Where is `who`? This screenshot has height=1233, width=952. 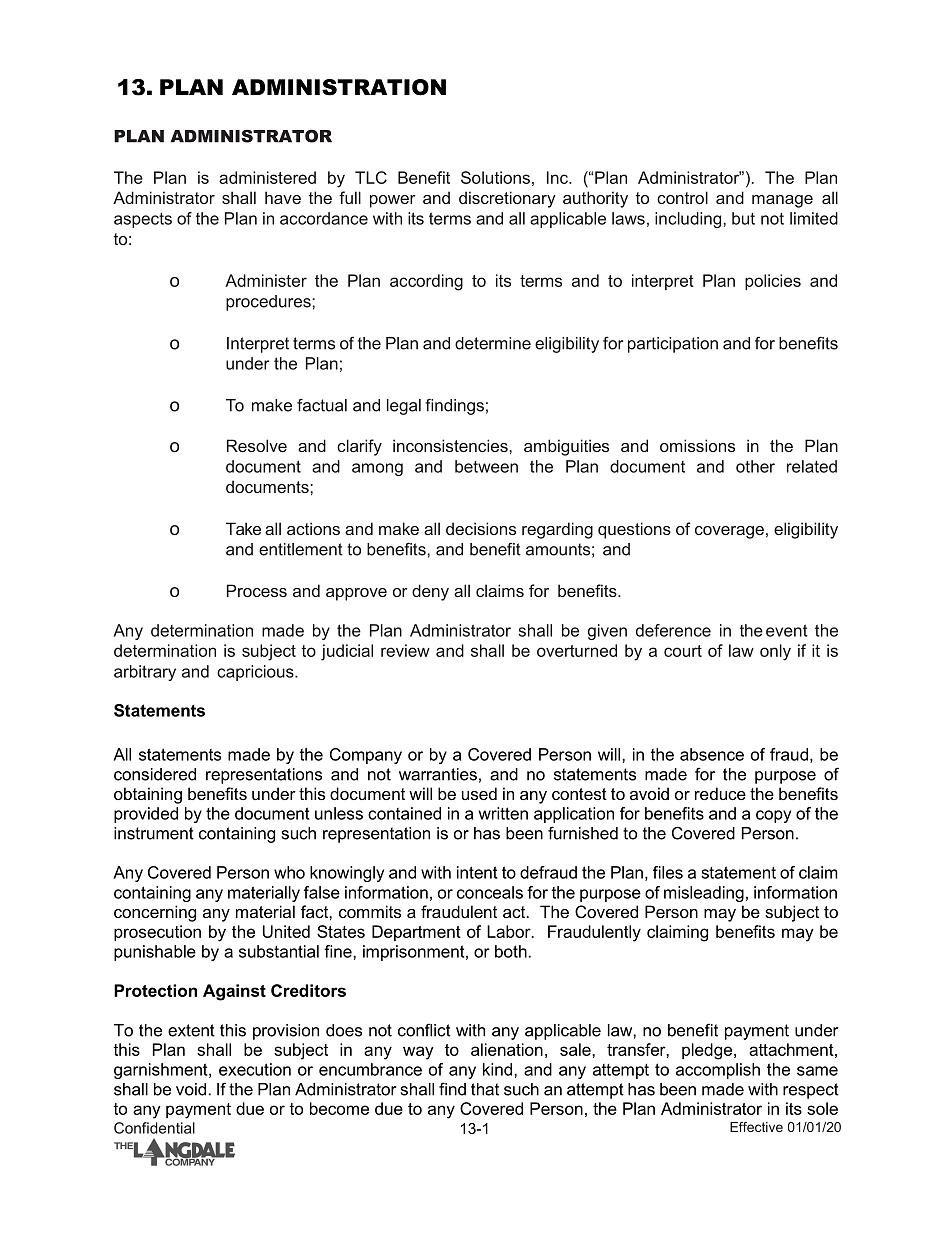 who is located at coordinates (289, 872).
